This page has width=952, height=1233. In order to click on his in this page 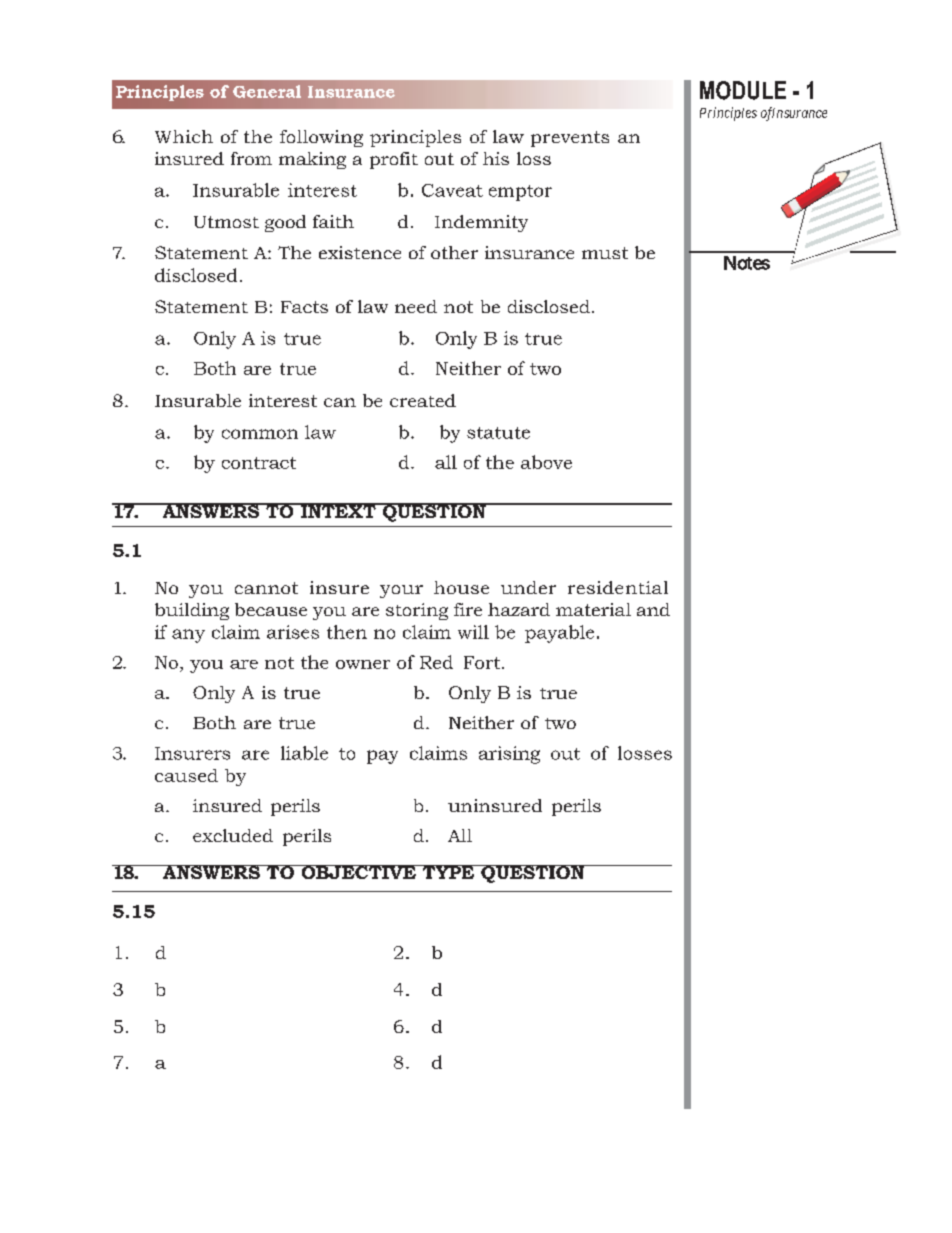, I will do `click(496, 158)`.
